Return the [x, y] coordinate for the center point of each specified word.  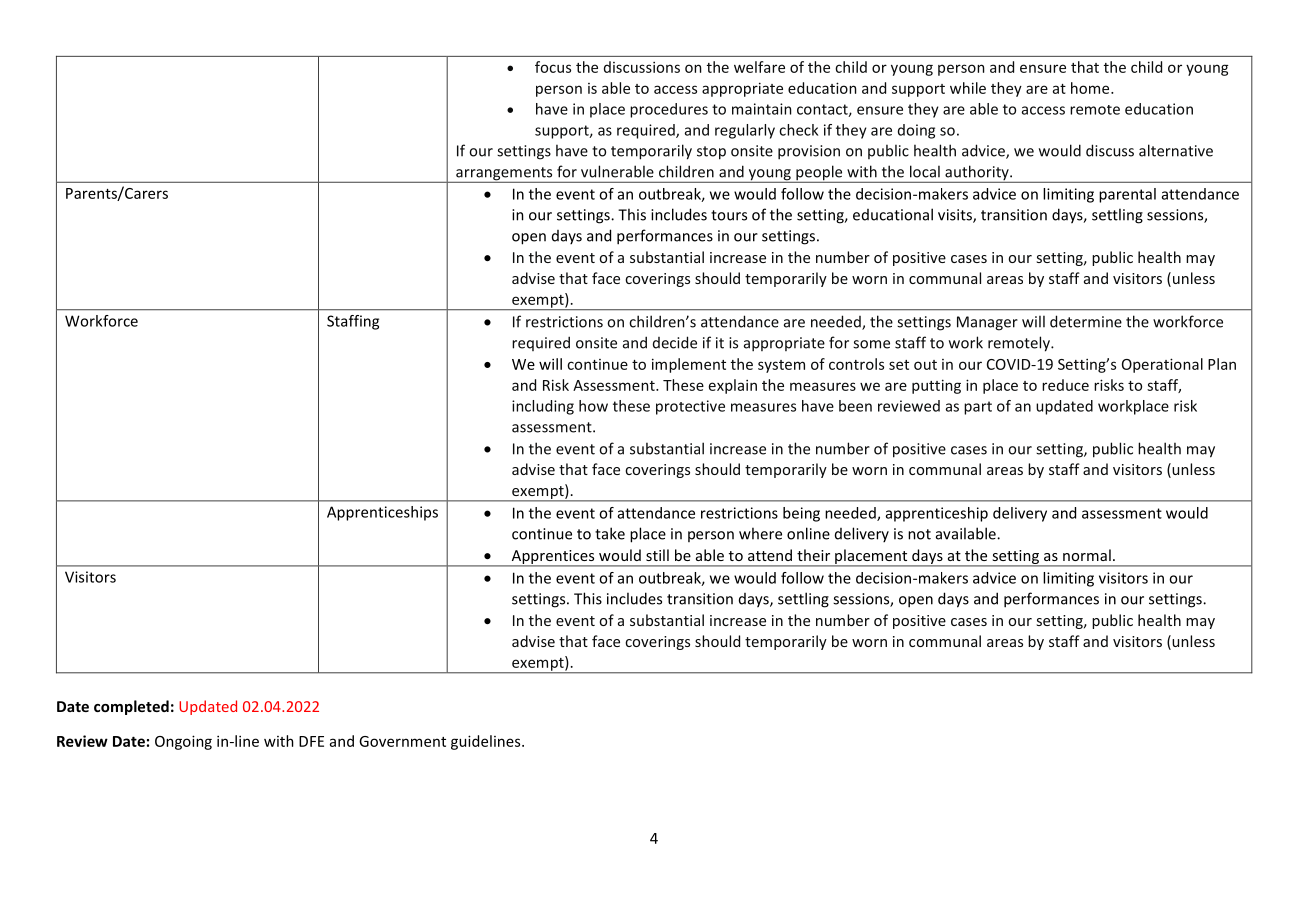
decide [675, 342]
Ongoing [183, 742]
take [610, 533]
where [760, 533]
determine [1086, 321]
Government [402, 741]
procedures [669, 110]
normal [1087, 555]
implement [689, 365]
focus [553, 67]
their [813, 555]
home [1091, 88]
